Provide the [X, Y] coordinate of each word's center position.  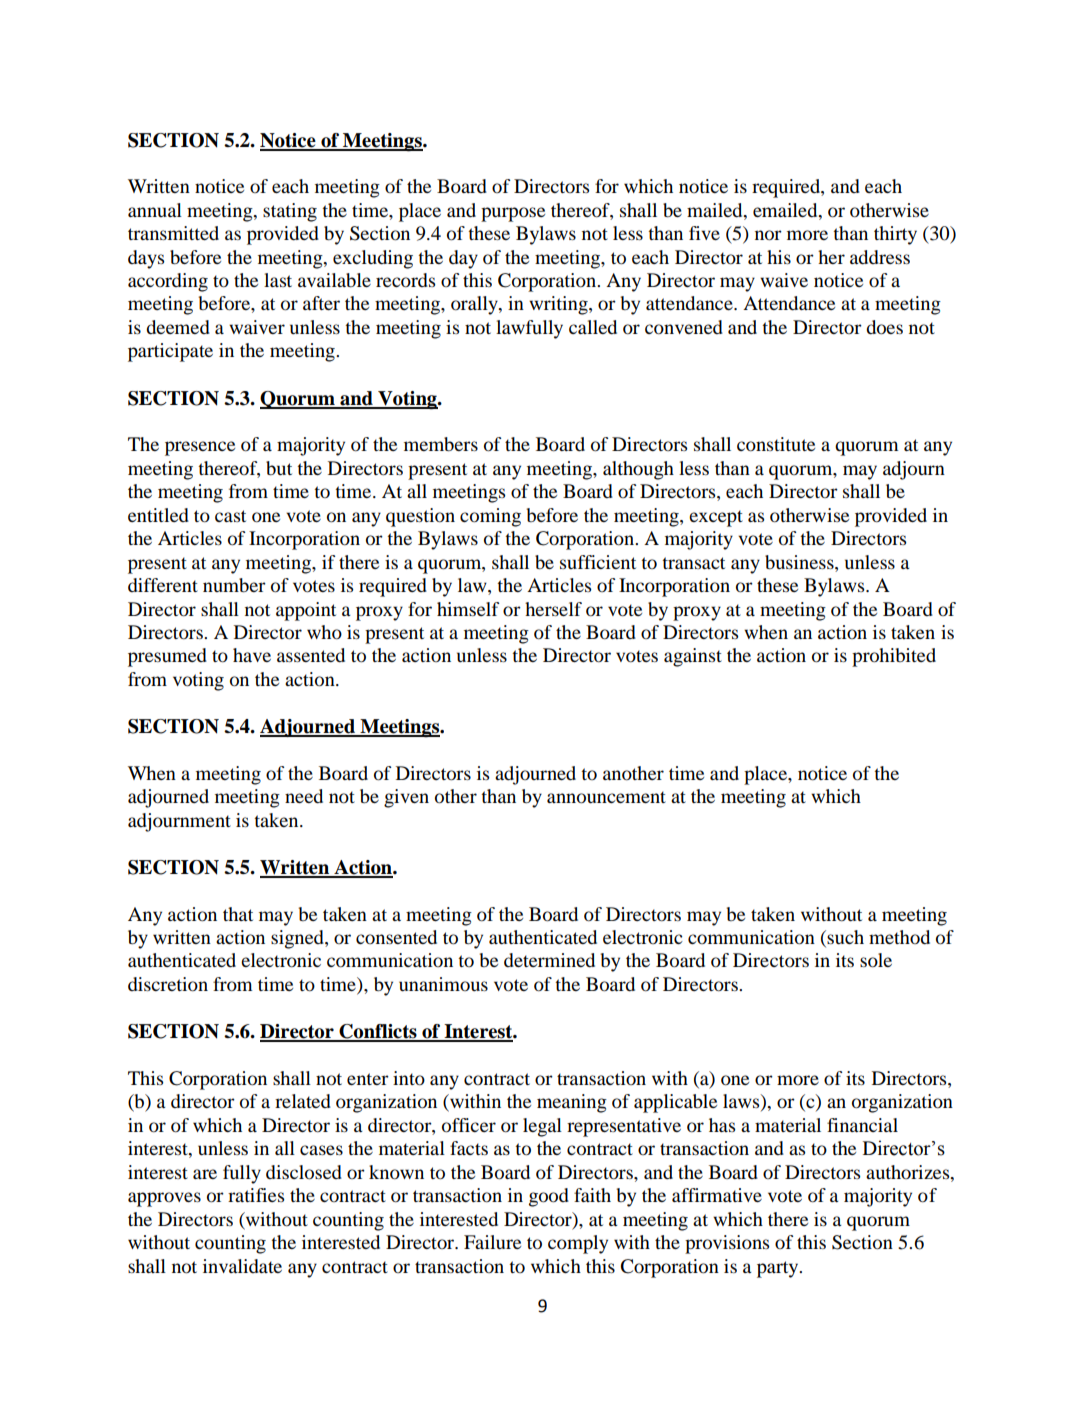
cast [230, 516]
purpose [513, 214]
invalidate [242, 1266]
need [304, 796]
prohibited [894, 657]
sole [876, 960]
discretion [168, 984]
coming [490, 517]
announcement [606, 797]
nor [768, 235]
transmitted [173, 233]
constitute [776, 444]
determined [549, 960]
